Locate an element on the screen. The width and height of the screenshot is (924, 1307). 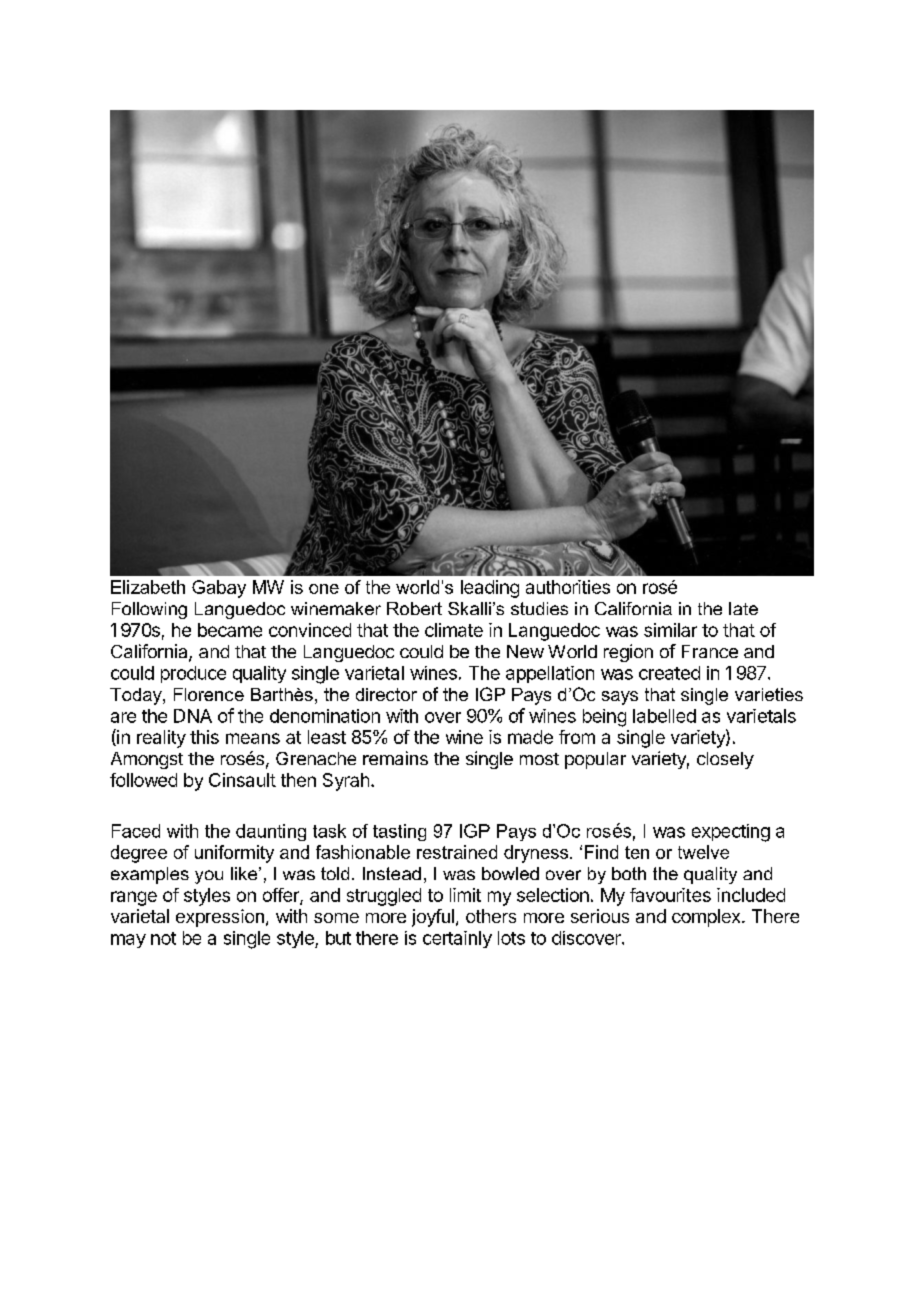
produce is located at coordinates (193, 674).
